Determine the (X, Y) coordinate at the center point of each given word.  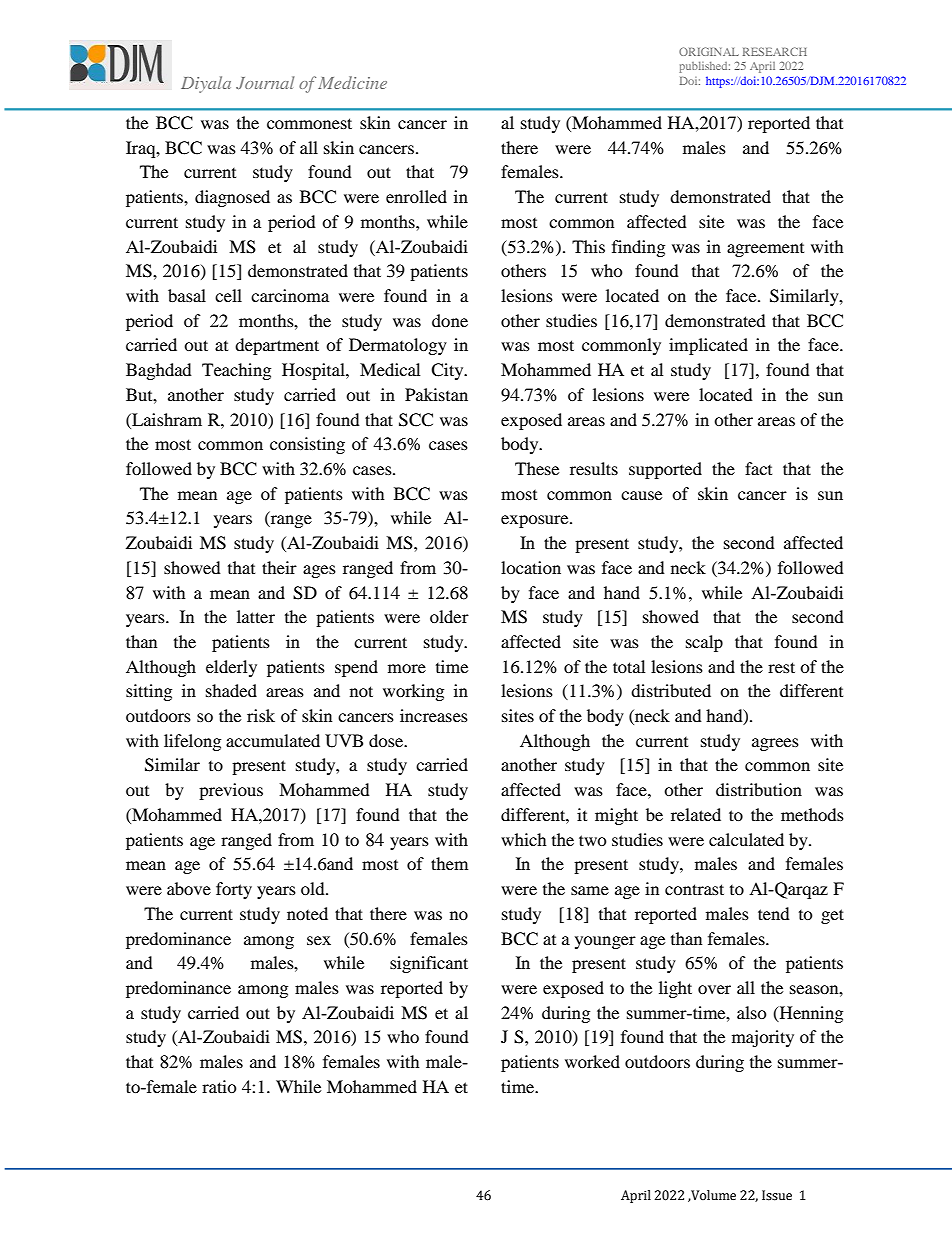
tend (774, 913)
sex (319, 940)
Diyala (206, 84)
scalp (704, 643)
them (449, 863)
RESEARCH (775, 51)
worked (592, 1061)
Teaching (236, 371)
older (449, 616)
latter (256, 616)
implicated (708, 346)
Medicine (352, 82)
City (448, 371)
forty (234, 890)
